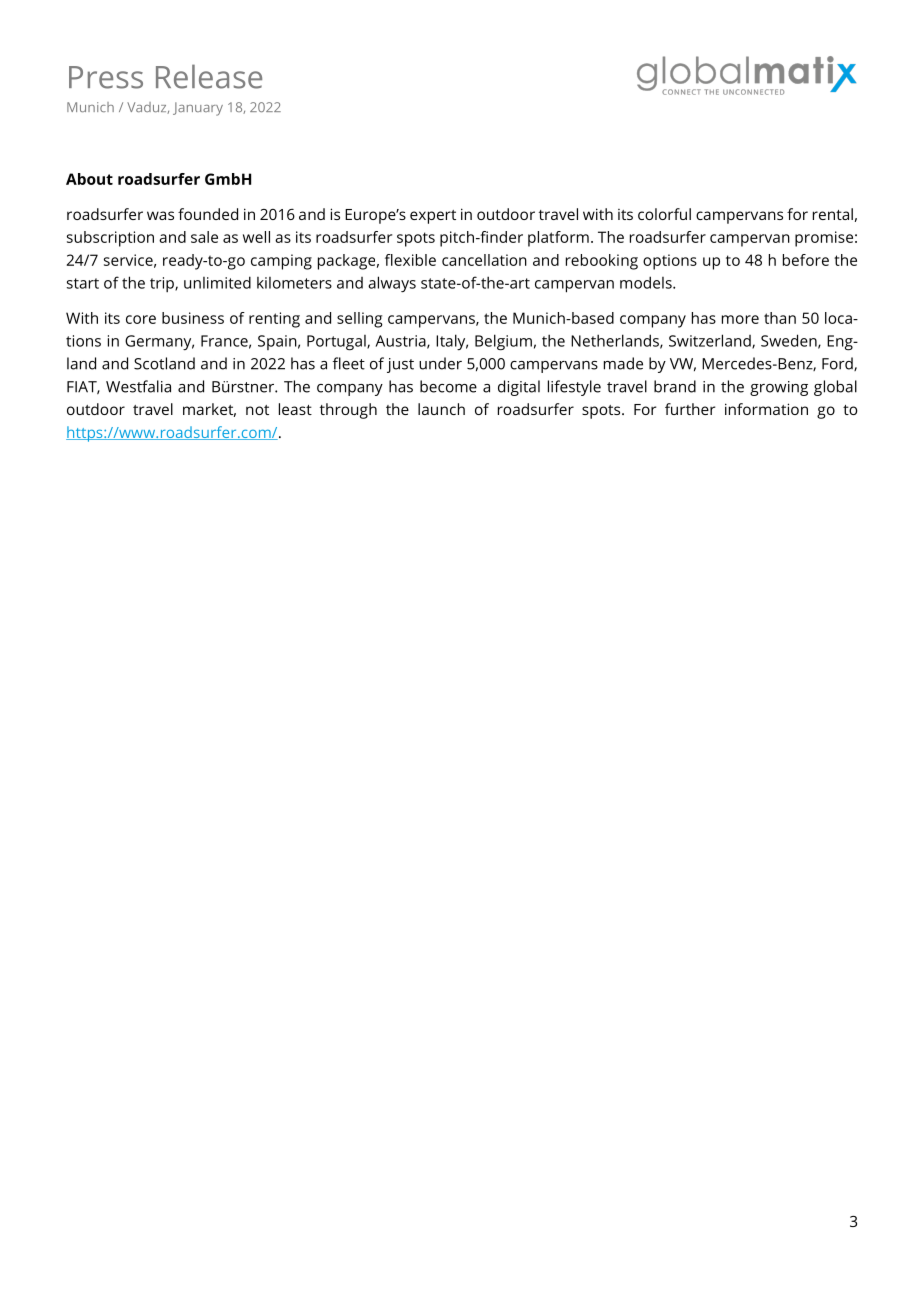 This screenshot has width=924, height=1308. I want to click on colorful, so click(664, 214).
